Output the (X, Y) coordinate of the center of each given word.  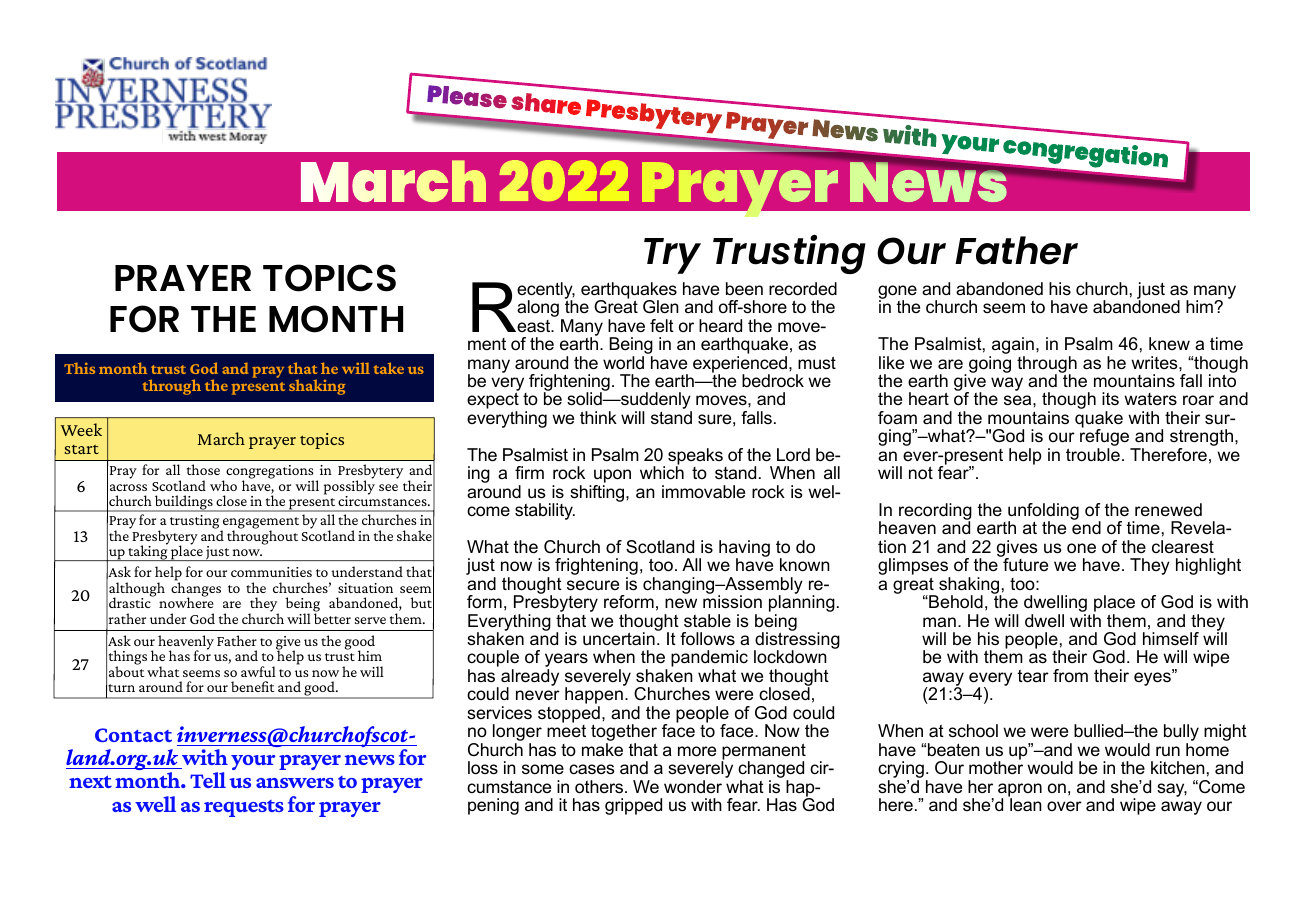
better (332, 617)
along (538, 308)
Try (672, 256)
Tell (208, 780)
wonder (693, 787)
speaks (695, 457)
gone (897, 293)
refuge (1106, 438)
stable (707, 621)
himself (1171, 638)
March (221, 438)
